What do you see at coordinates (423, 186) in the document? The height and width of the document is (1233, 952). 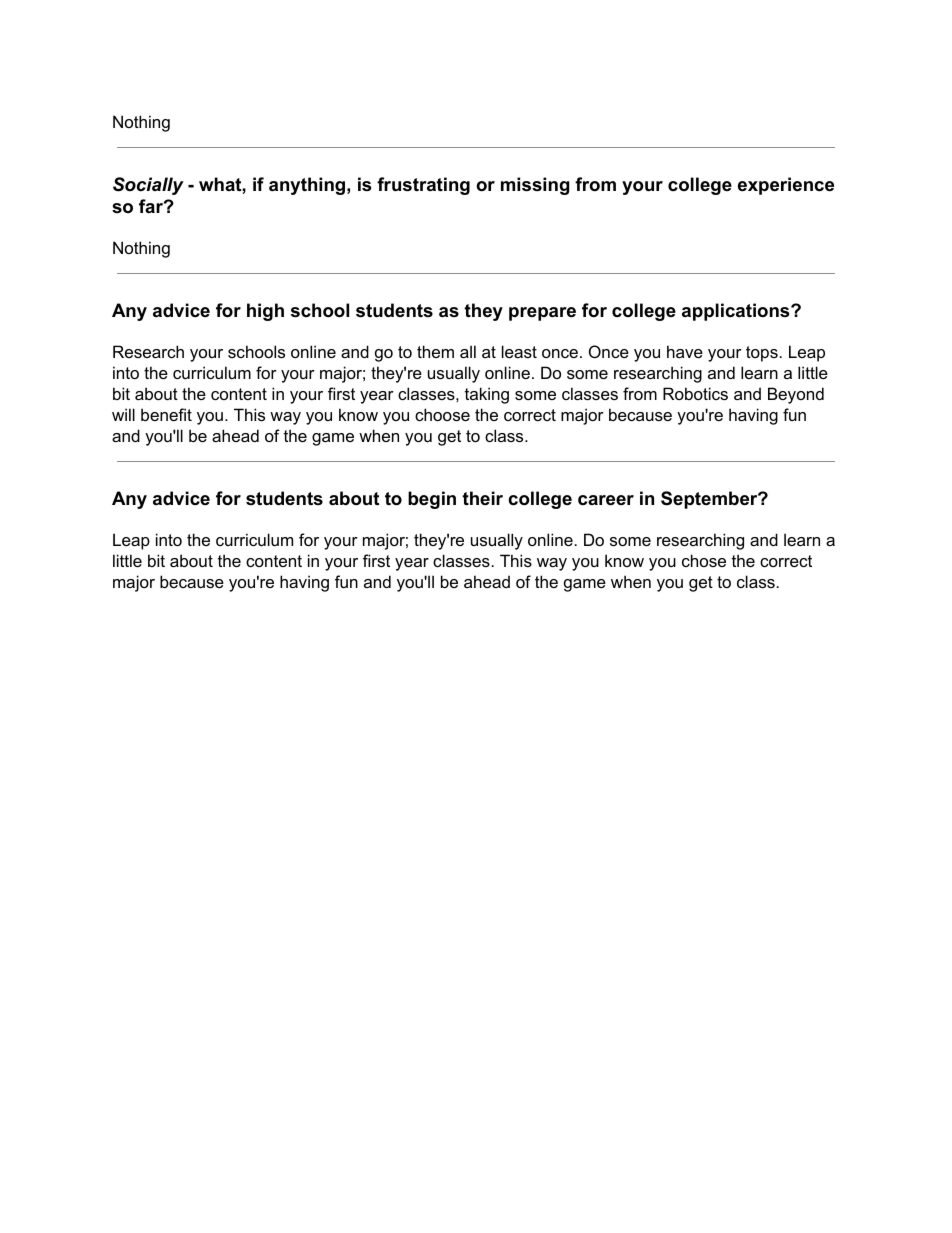 I see `frustrating` at bounding box center [423, 186].
